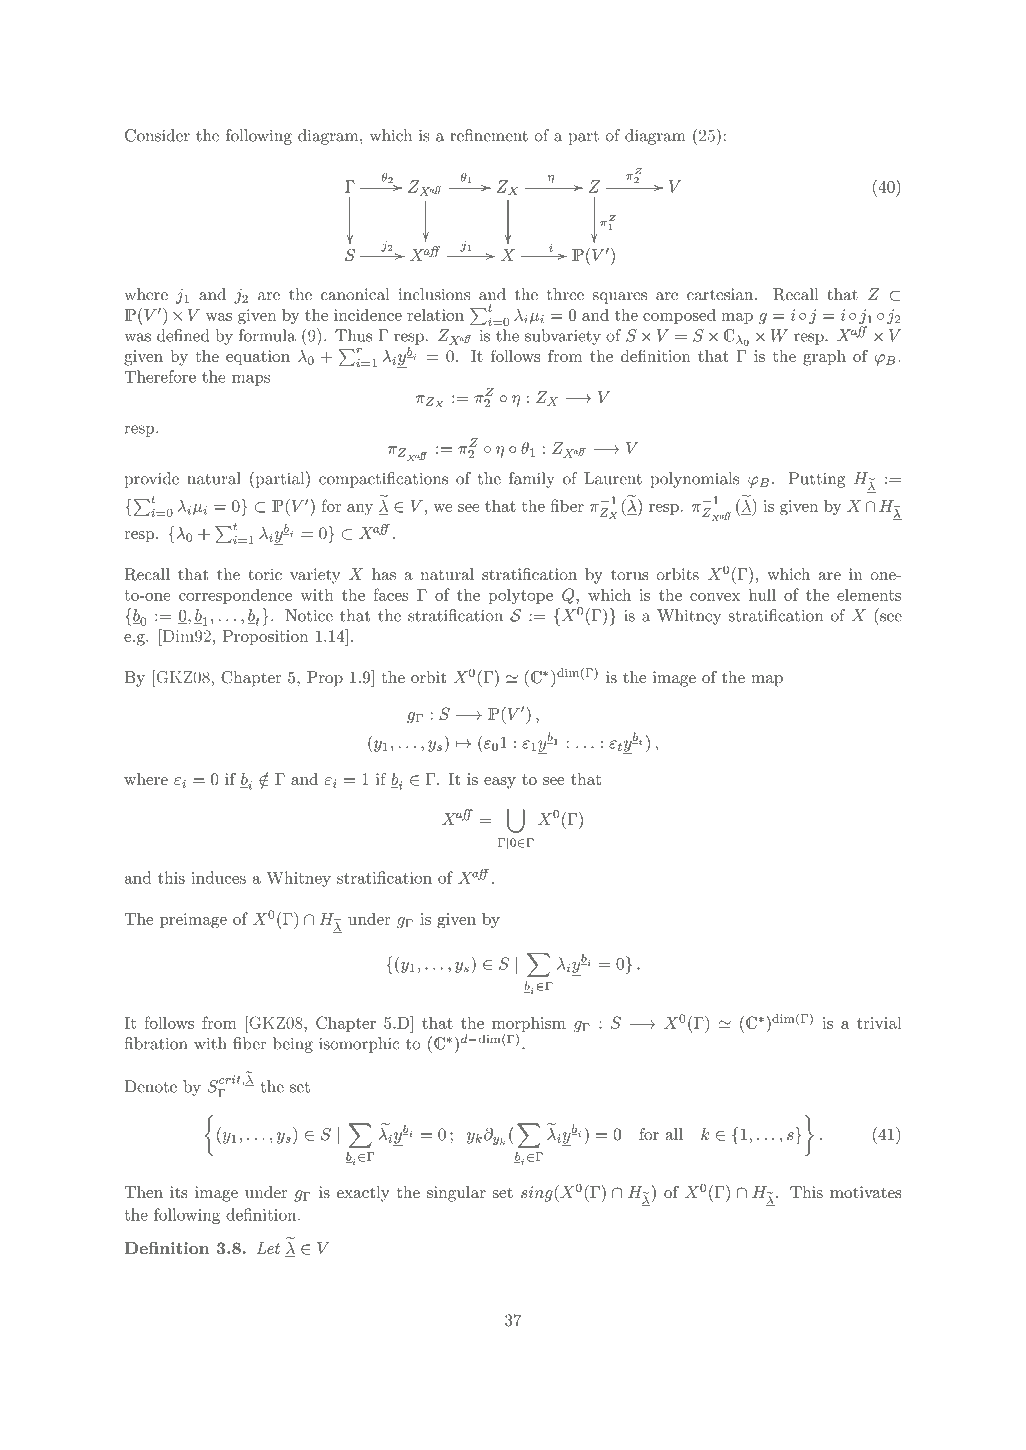 The image size is (1026, 1450). I want to click on cartesian, so click(721, 294).
